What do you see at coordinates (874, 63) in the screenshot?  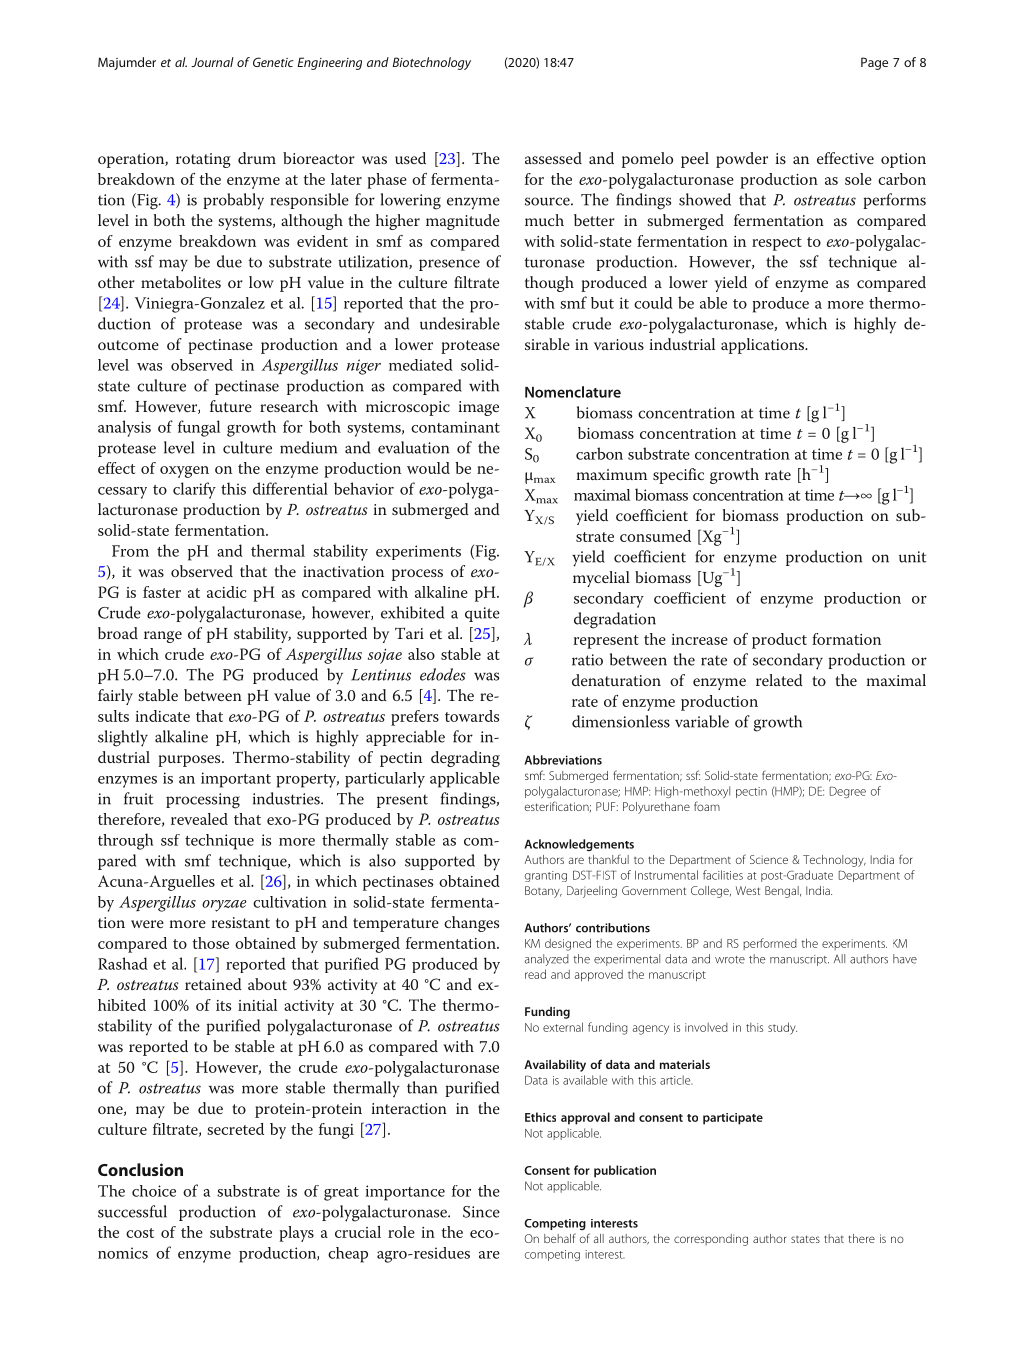 I see `Page` at bounding box center [874, 63].
